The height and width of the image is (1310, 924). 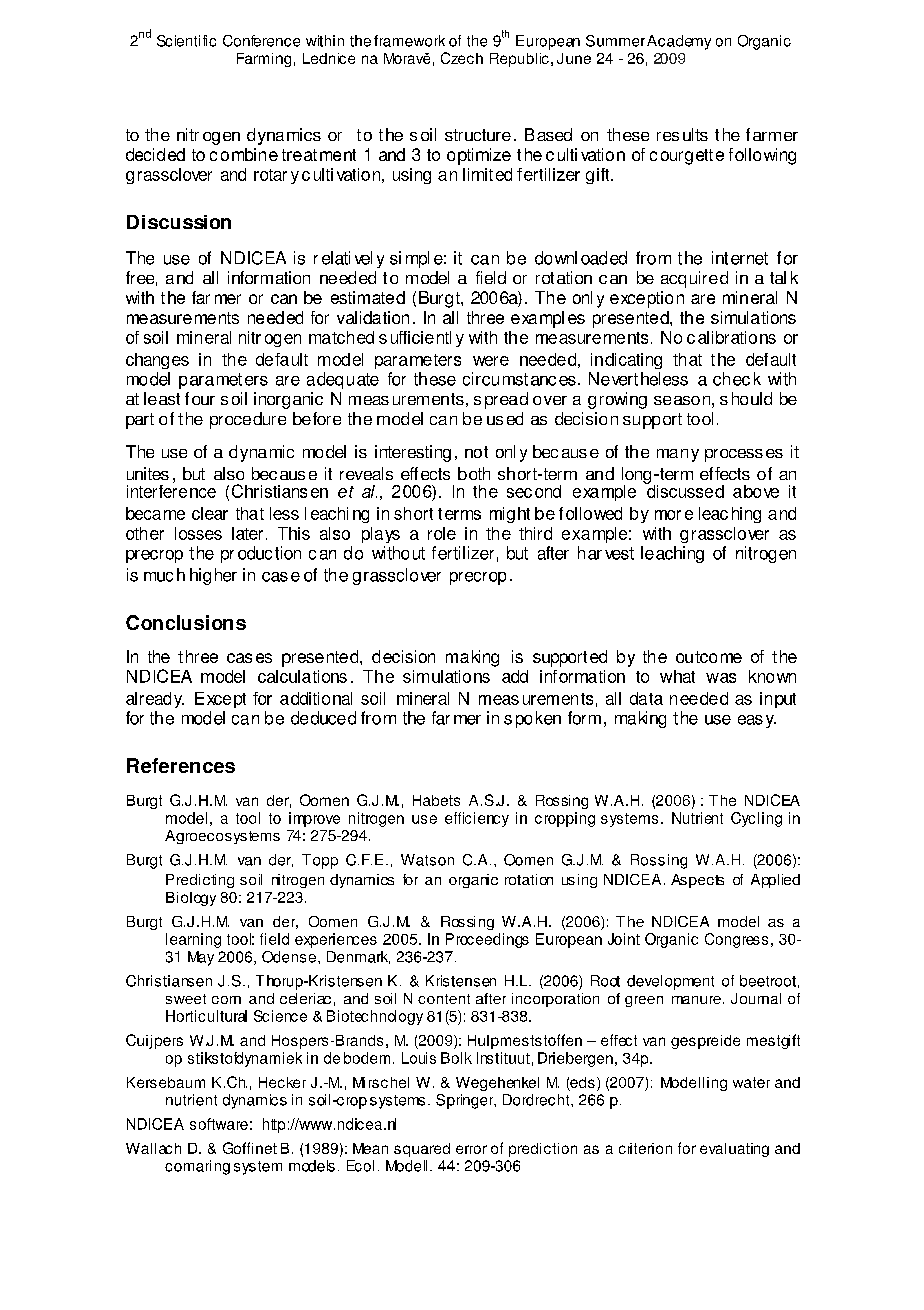 What do you see at coordinates (213, 576) in the image?
I see `higher` at bounding box center [213, 576].
